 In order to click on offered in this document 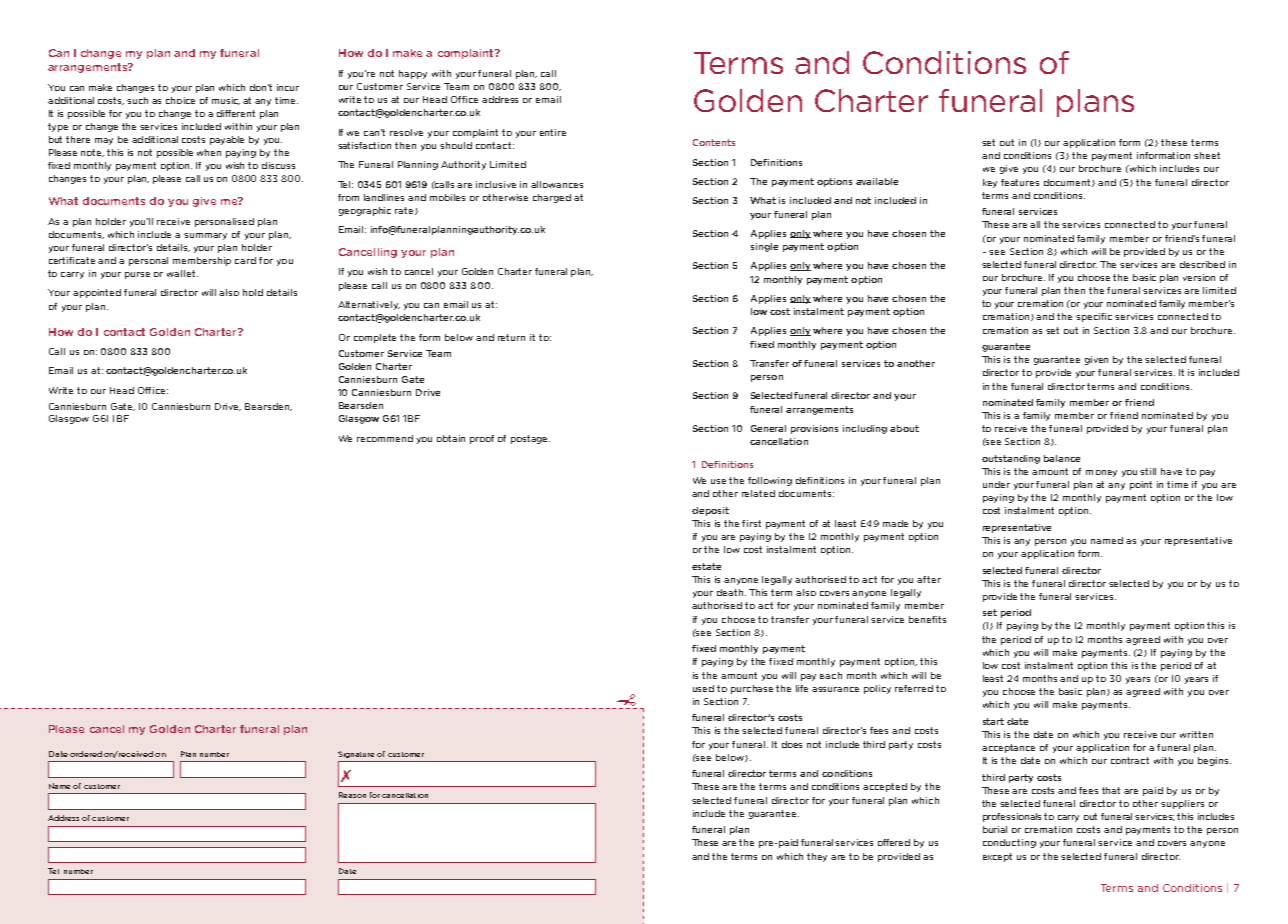, I will do `click(894, 842)`.
